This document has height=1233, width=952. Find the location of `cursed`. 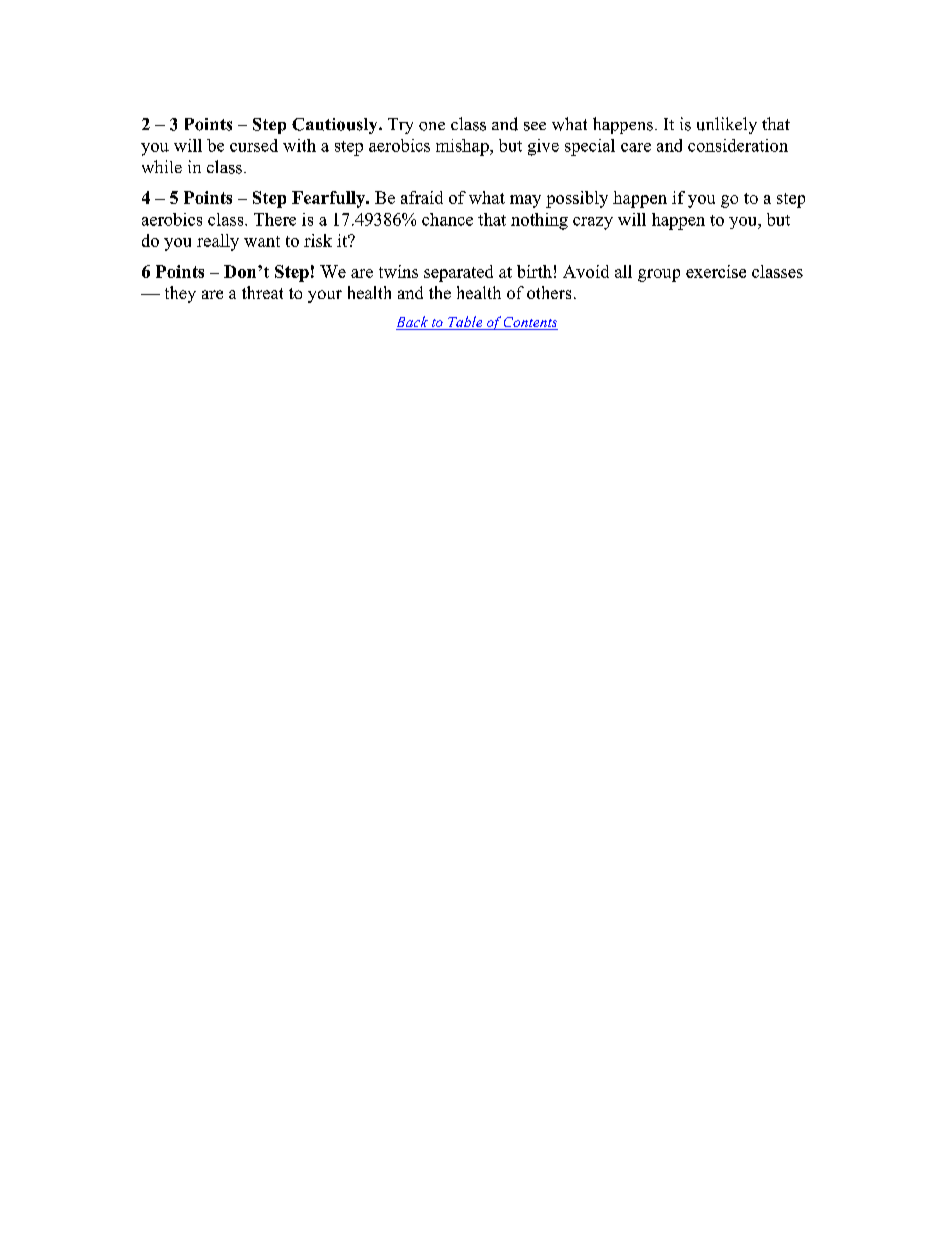

cursed is located at coordinates (254, 145).
